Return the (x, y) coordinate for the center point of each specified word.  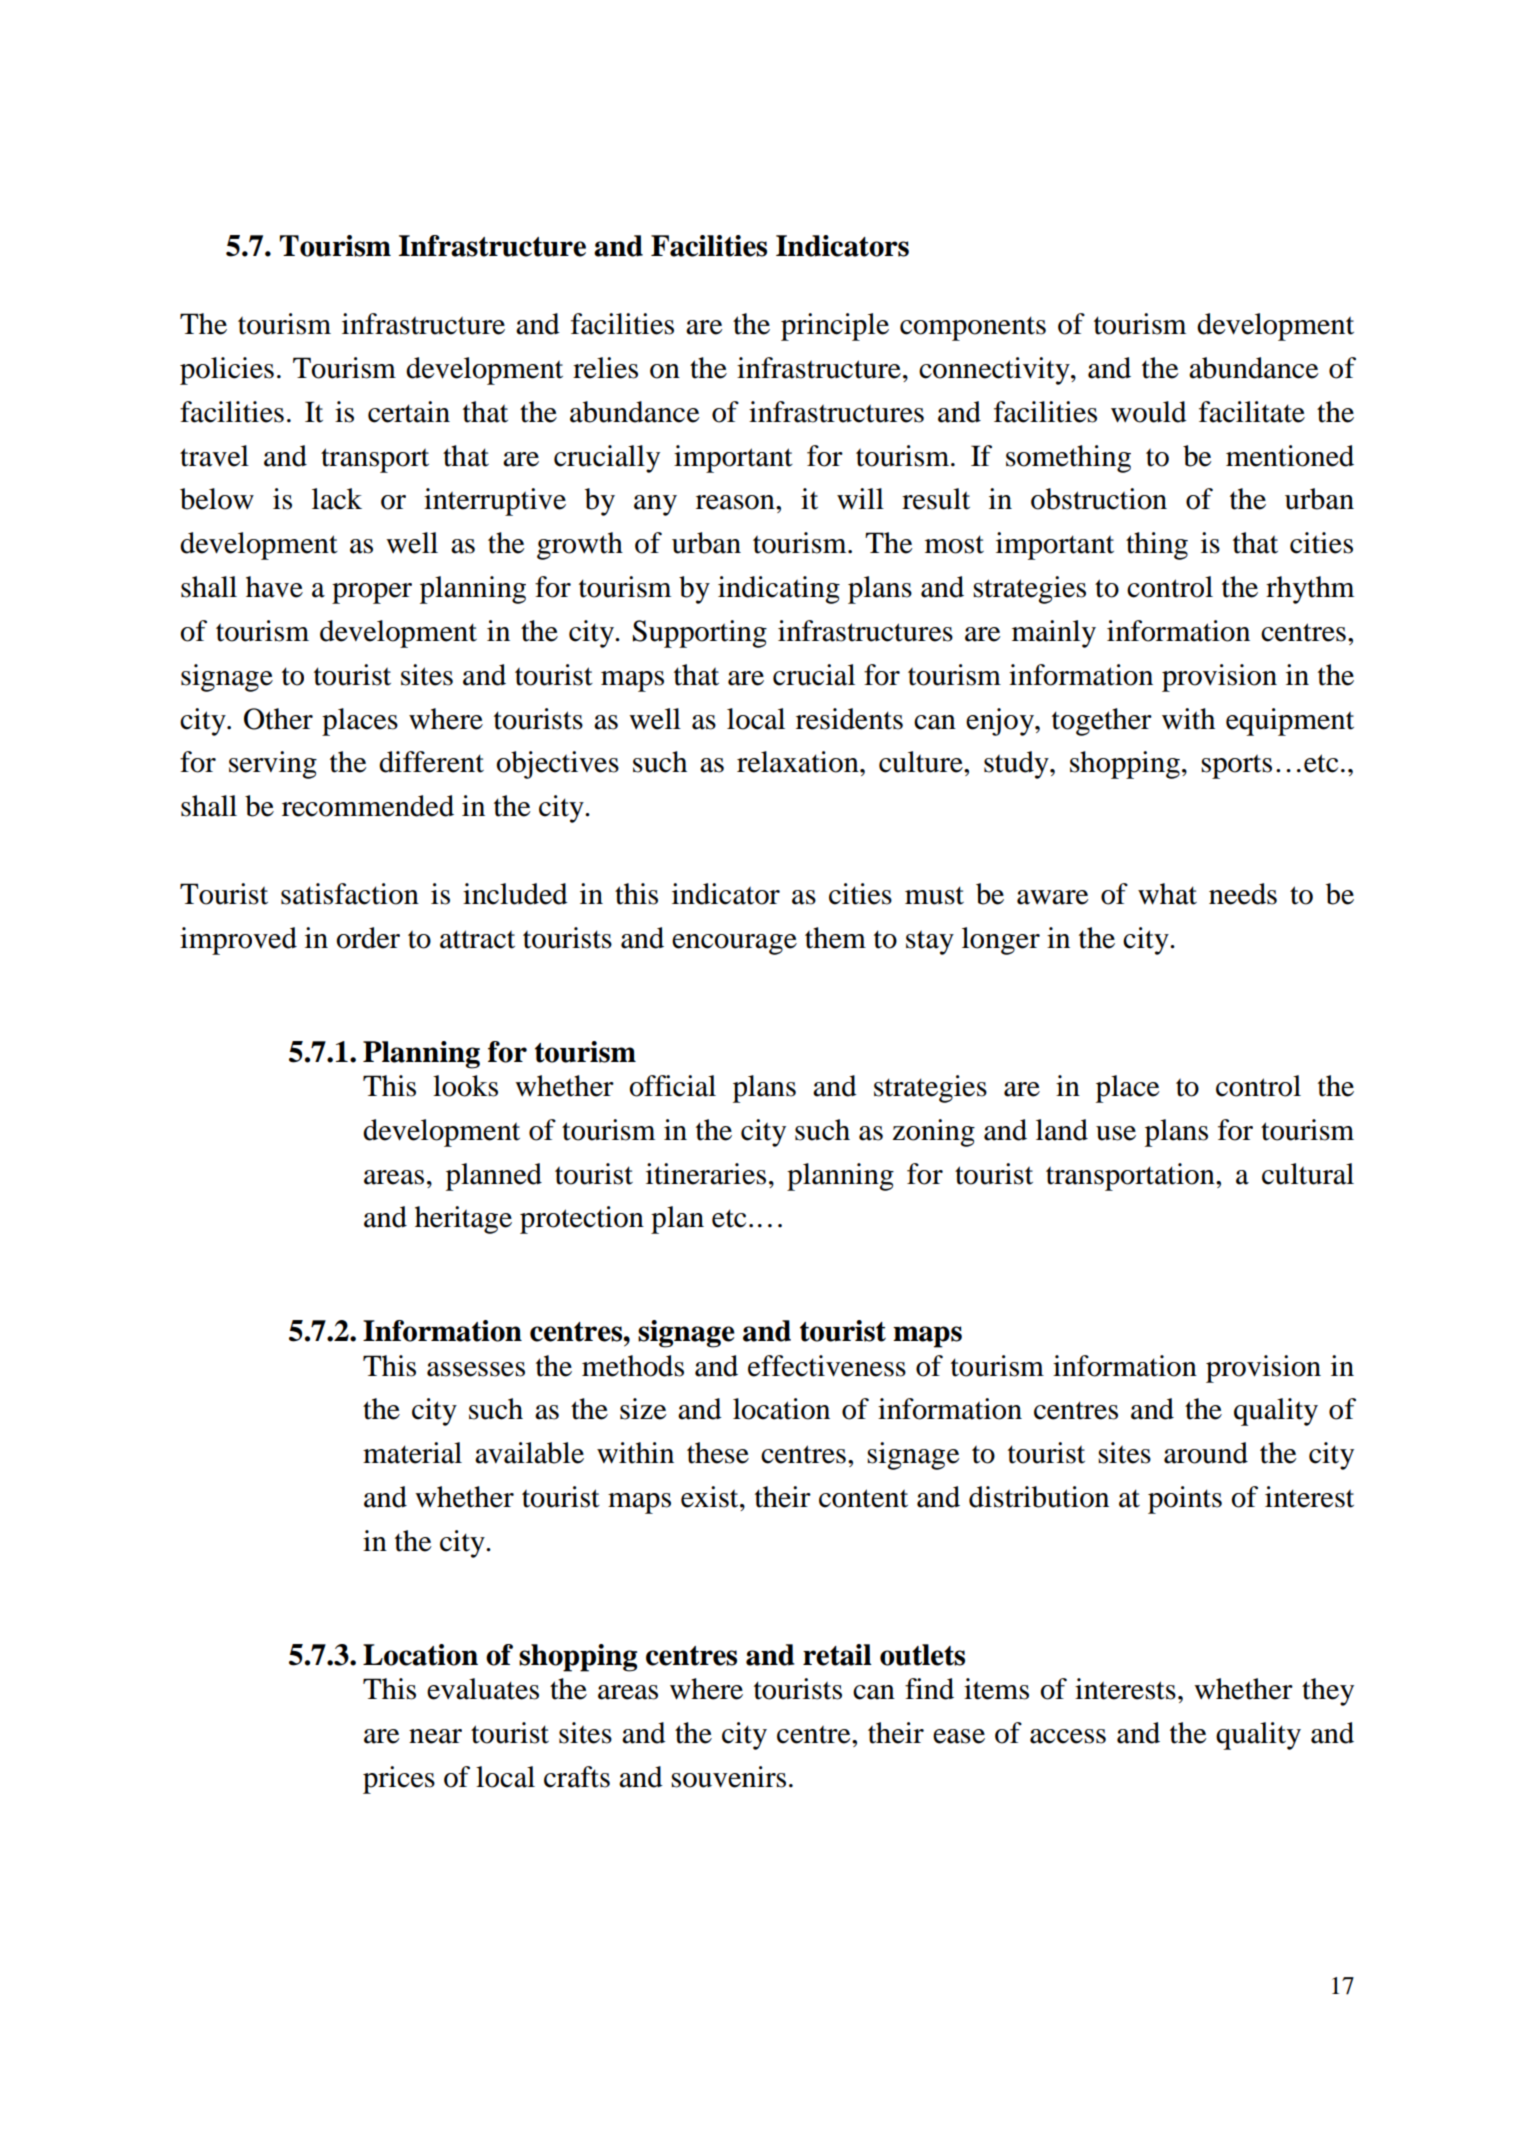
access (1068, 1736)
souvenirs (728, 1777)
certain (409, 412)
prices (399, 1780)
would (1149, 412)
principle (835, 327)
